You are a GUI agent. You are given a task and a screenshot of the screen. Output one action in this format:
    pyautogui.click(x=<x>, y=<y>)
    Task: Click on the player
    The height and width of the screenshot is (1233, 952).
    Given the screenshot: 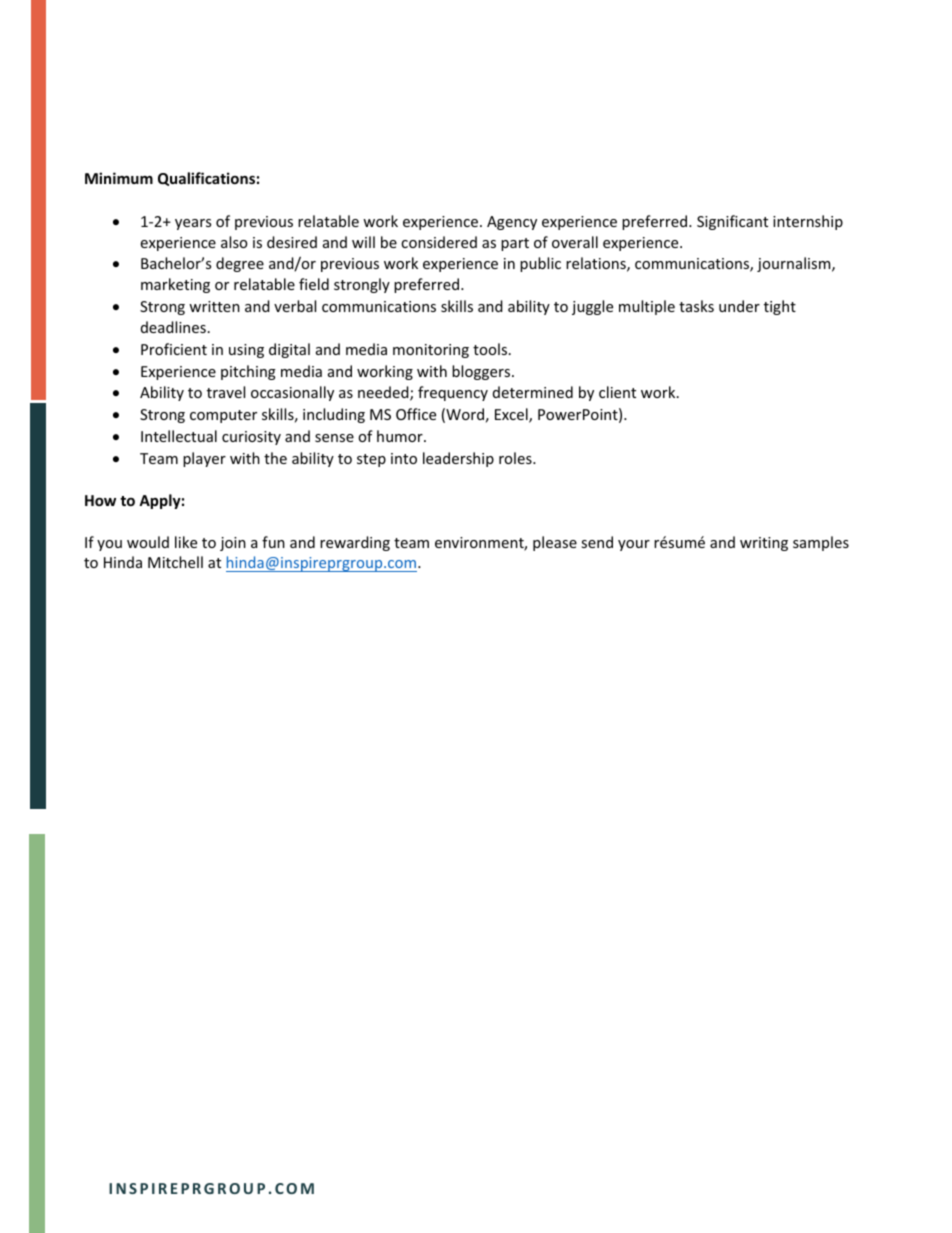 What is the action you would take?
    pyautogui.click(x=204, y=459)
